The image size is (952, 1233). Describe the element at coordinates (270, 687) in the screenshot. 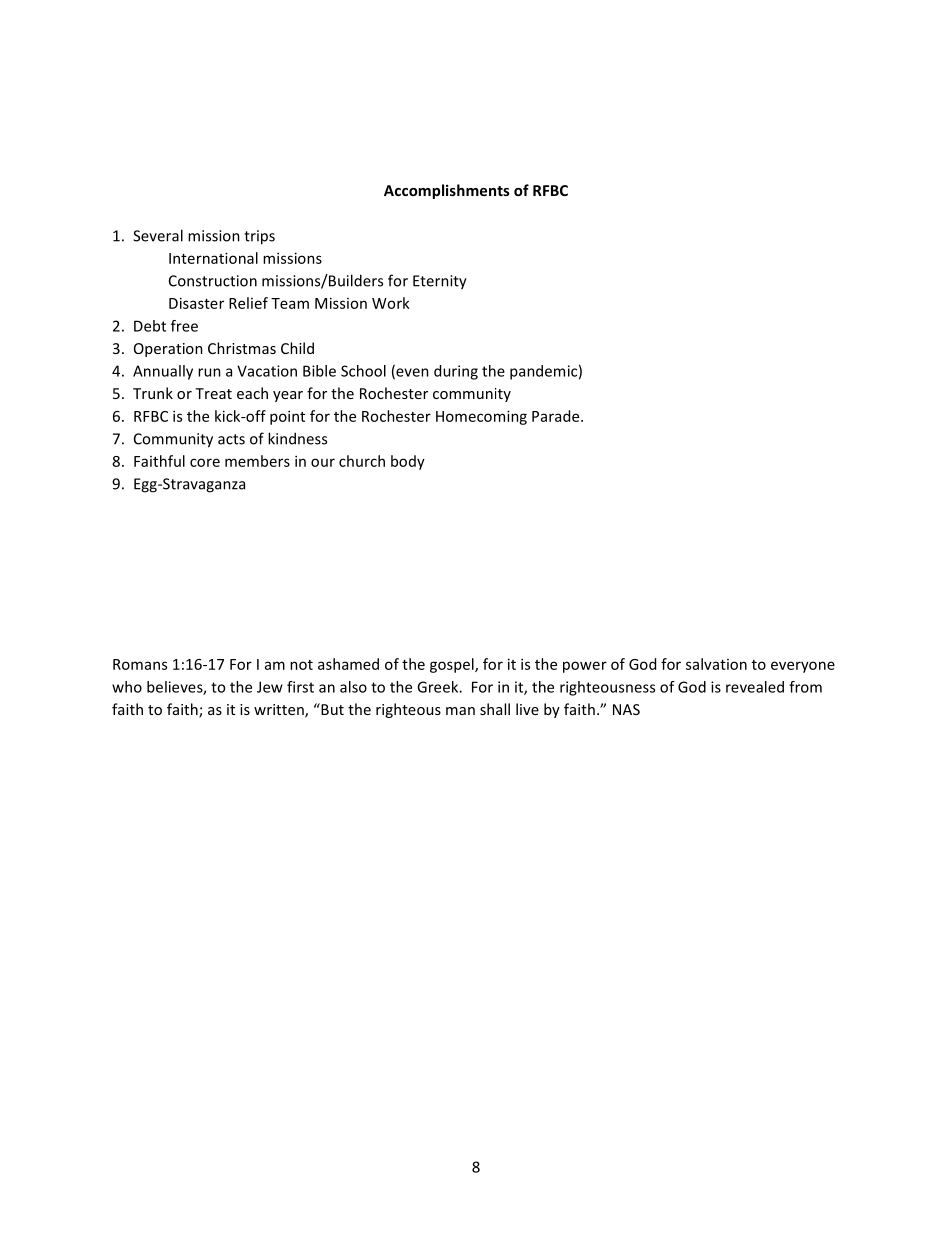

I see `Jew` at that location.
